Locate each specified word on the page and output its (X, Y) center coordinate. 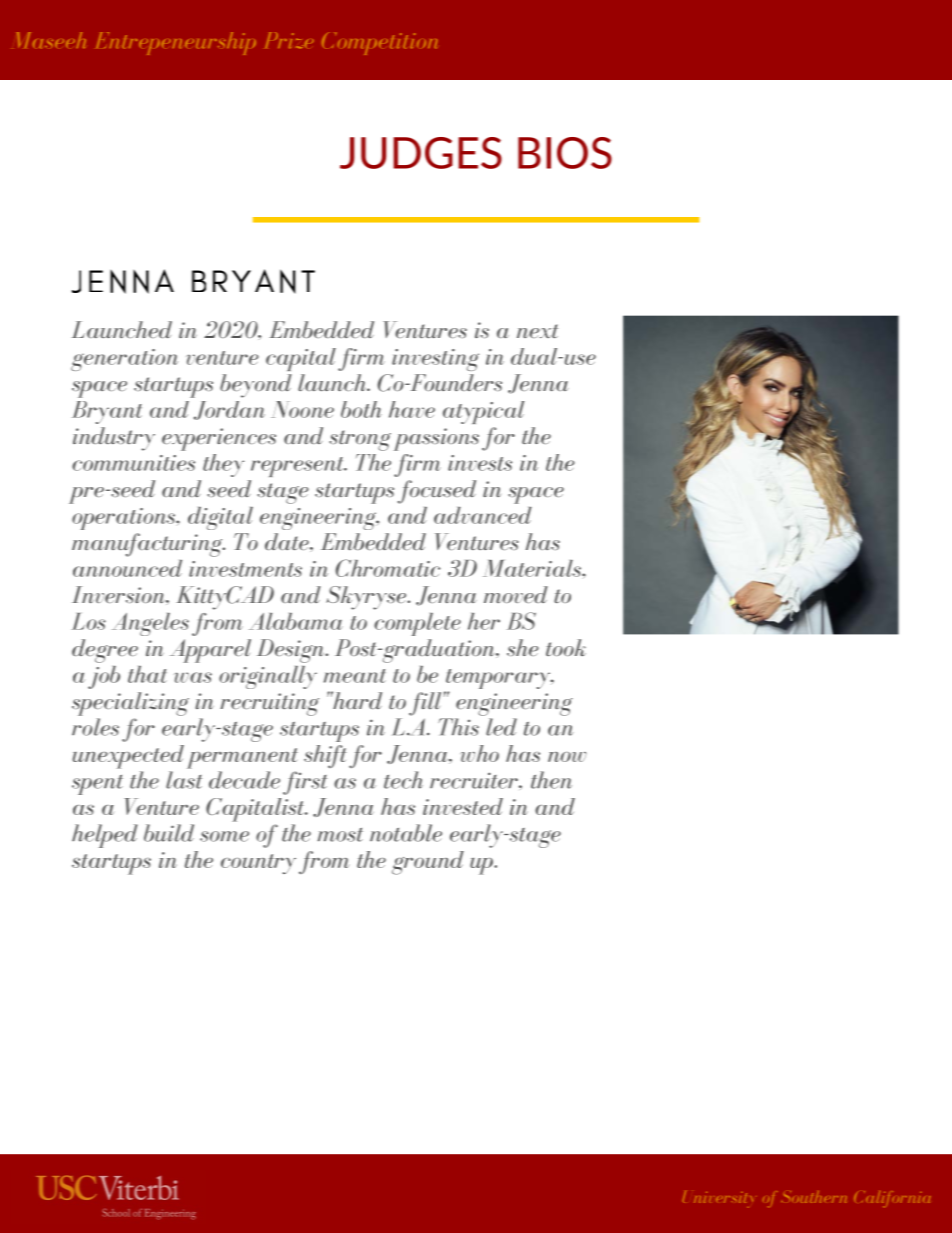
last (184, 780)
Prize (289, 40)
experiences (219, 439)
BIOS (565, 153)
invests (480, 463)
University (717, 1199)
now (567, 757)
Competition (380, 43)
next (537, 331)
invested (463, 806)
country (258, 864)
